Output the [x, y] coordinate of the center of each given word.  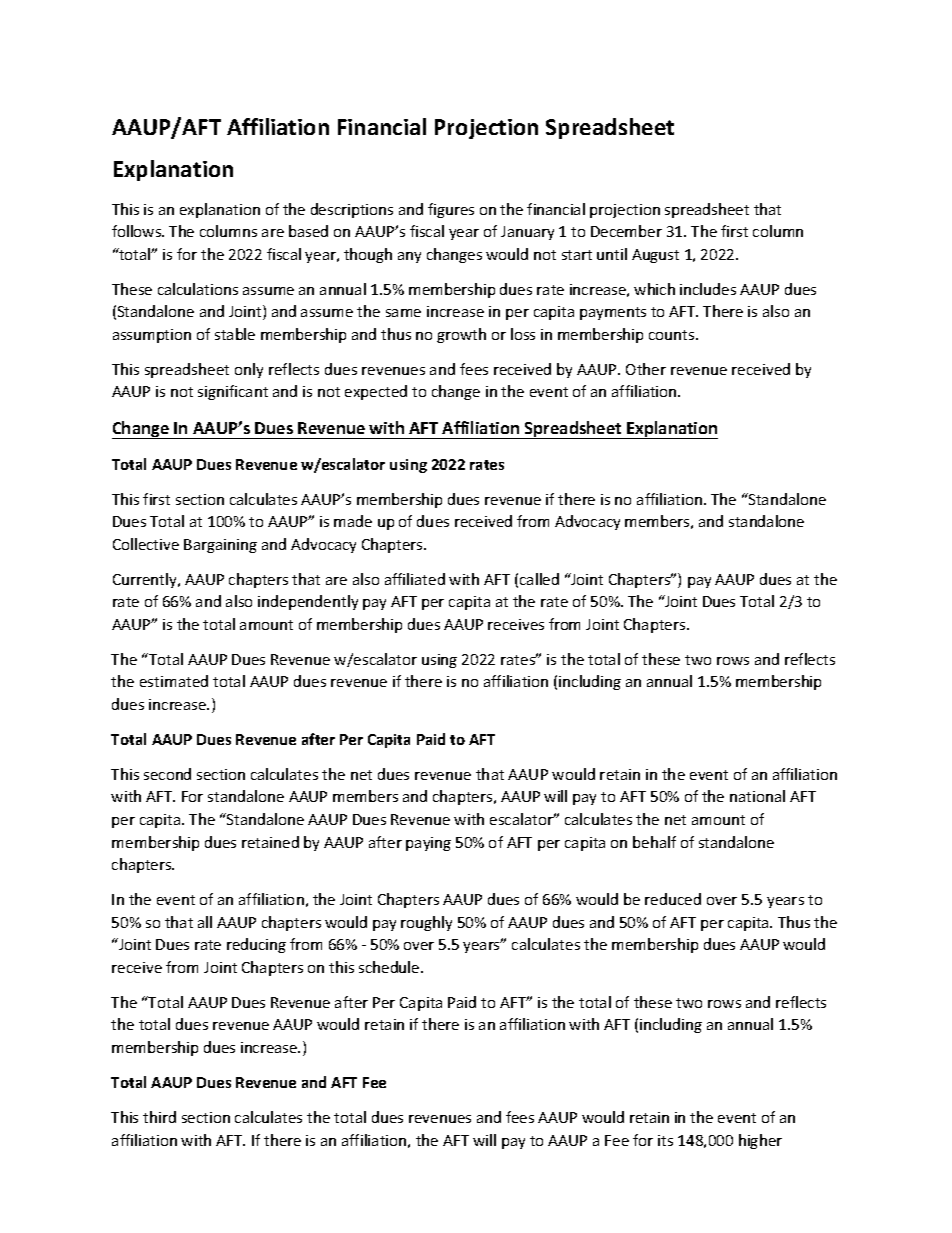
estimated [174, 681]
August [655, 256]
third [159, 1117]
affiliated [415, 579]
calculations [198, 289]
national [757, 796]
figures [451, 210]
